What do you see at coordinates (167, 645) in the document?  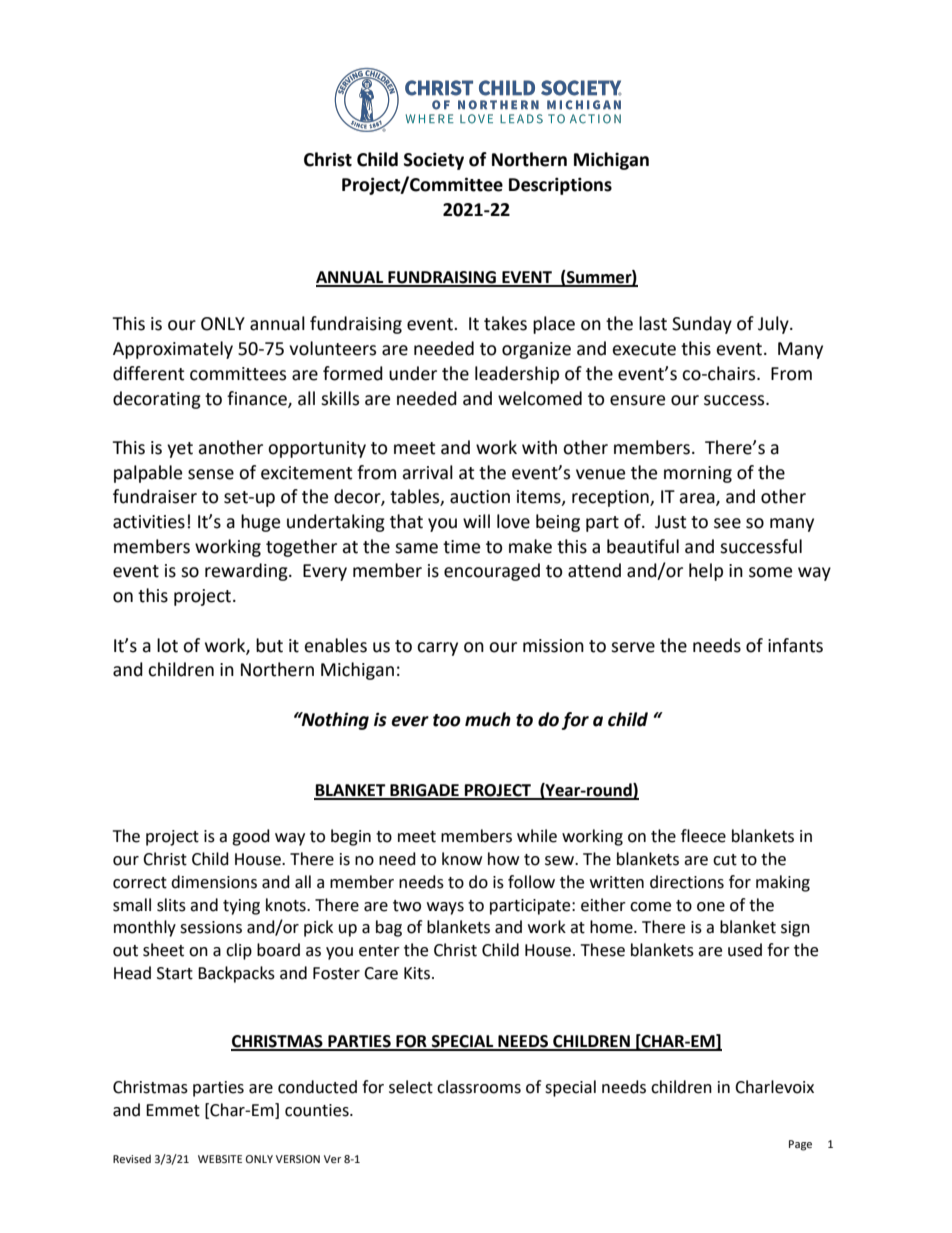 I see `lot` at bounding box center [167, 645].
